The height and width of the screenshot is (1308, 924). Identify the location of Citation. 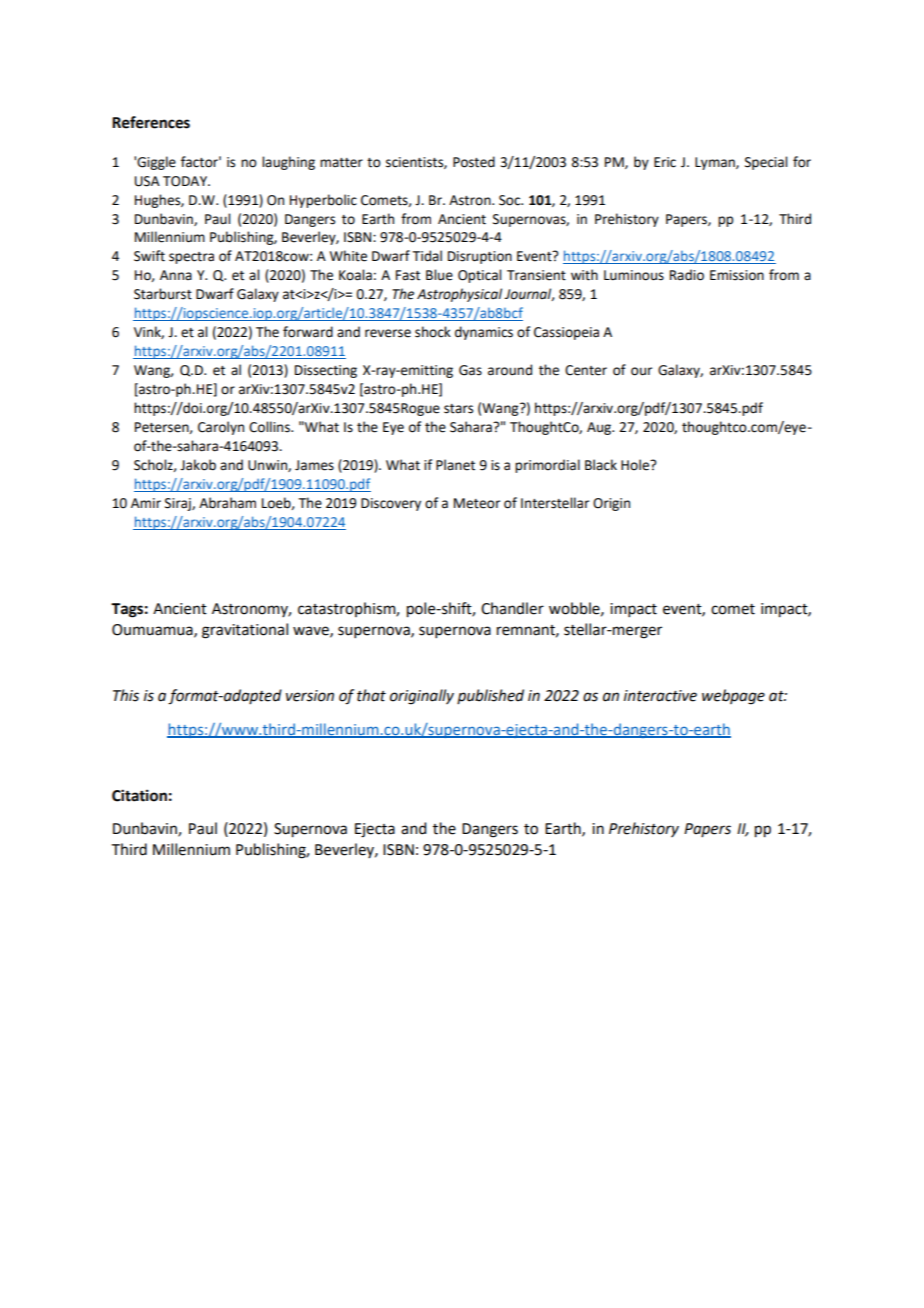
(139, 795).
